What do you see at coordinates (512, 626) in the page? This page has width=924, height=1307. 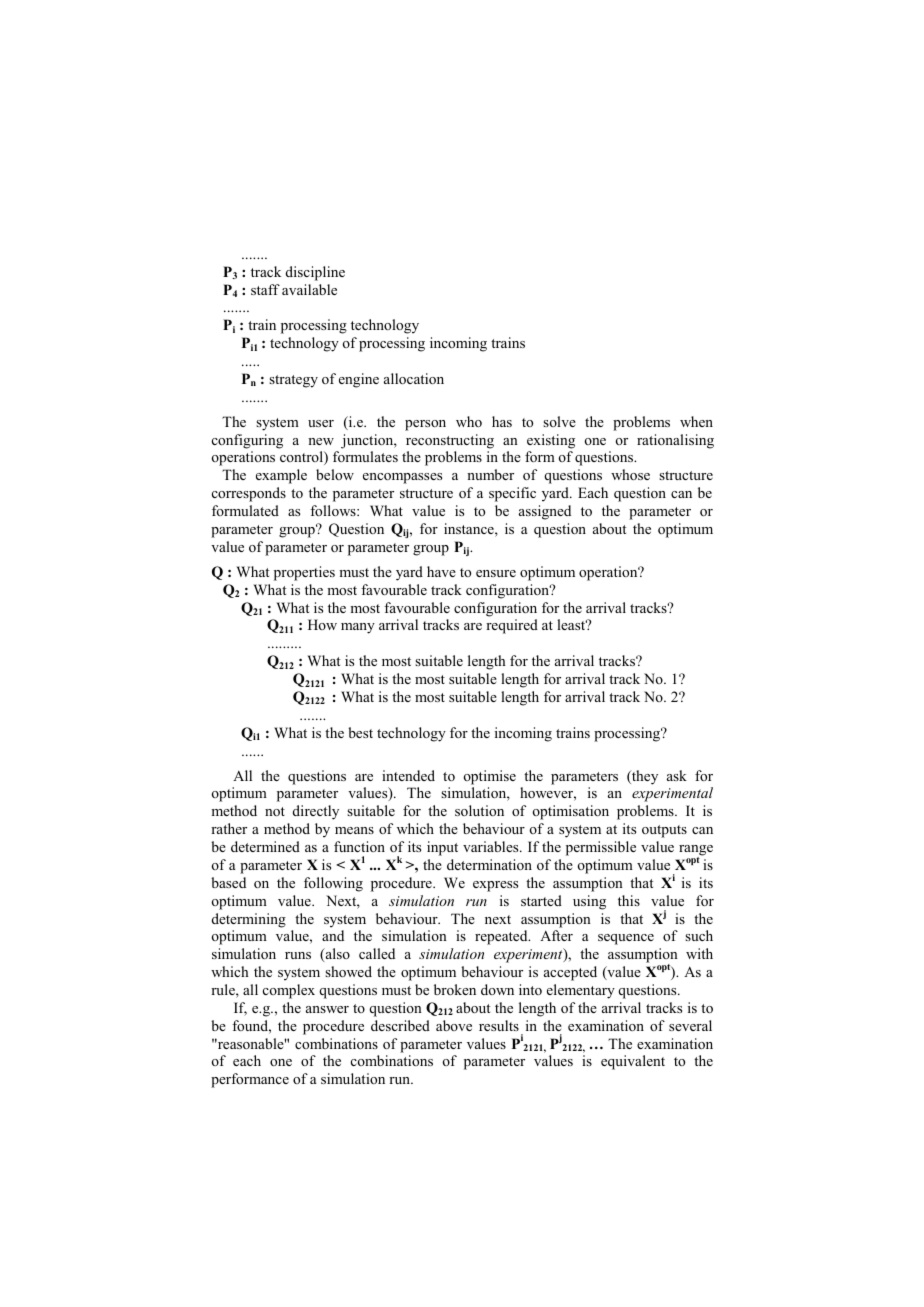 I see `required` at bounding box center [512, 626].
